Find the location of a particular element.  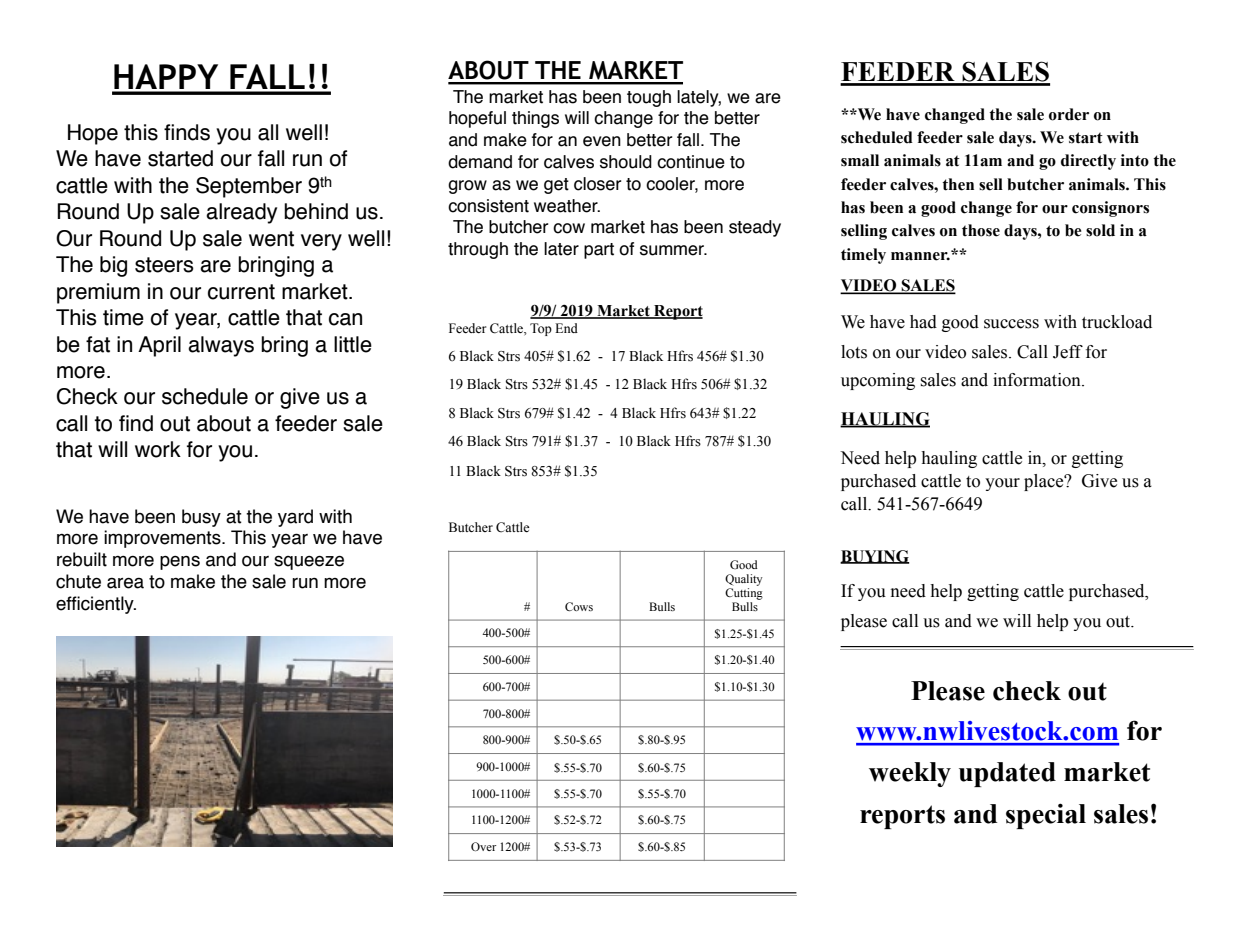

End is located at coordinates (566, 328).
